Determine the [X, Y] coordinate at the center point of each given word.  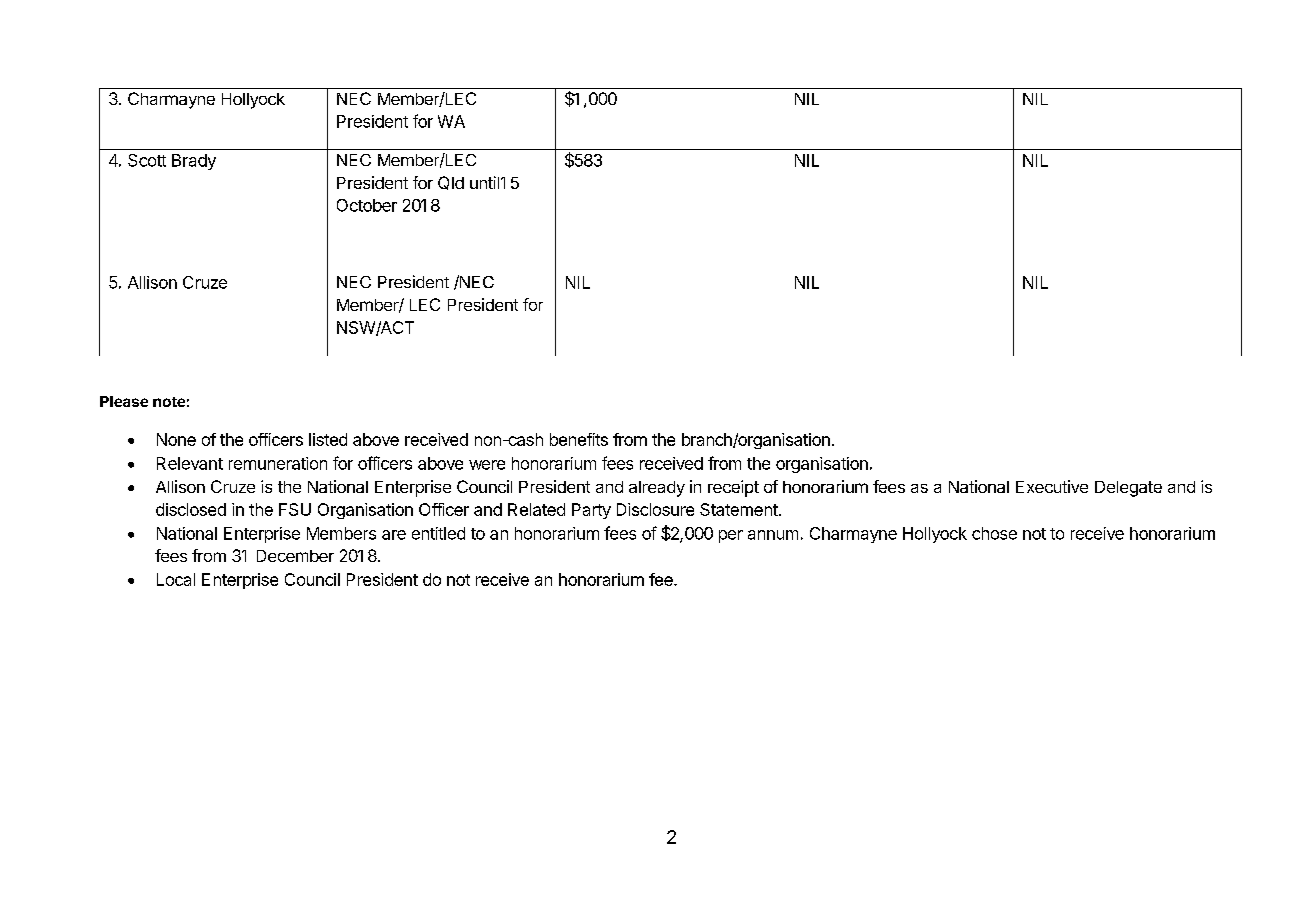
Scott [147, 160]
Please [124, 401]
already [657, 489]
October [367, 205]
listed [328, 439]
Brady [194, 162]
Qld [451, 183]
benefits [579, 439]
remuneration [278, 463]
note [169, 402]
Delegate [1128, 489]
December [295, 556]
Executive [1052, 486]
